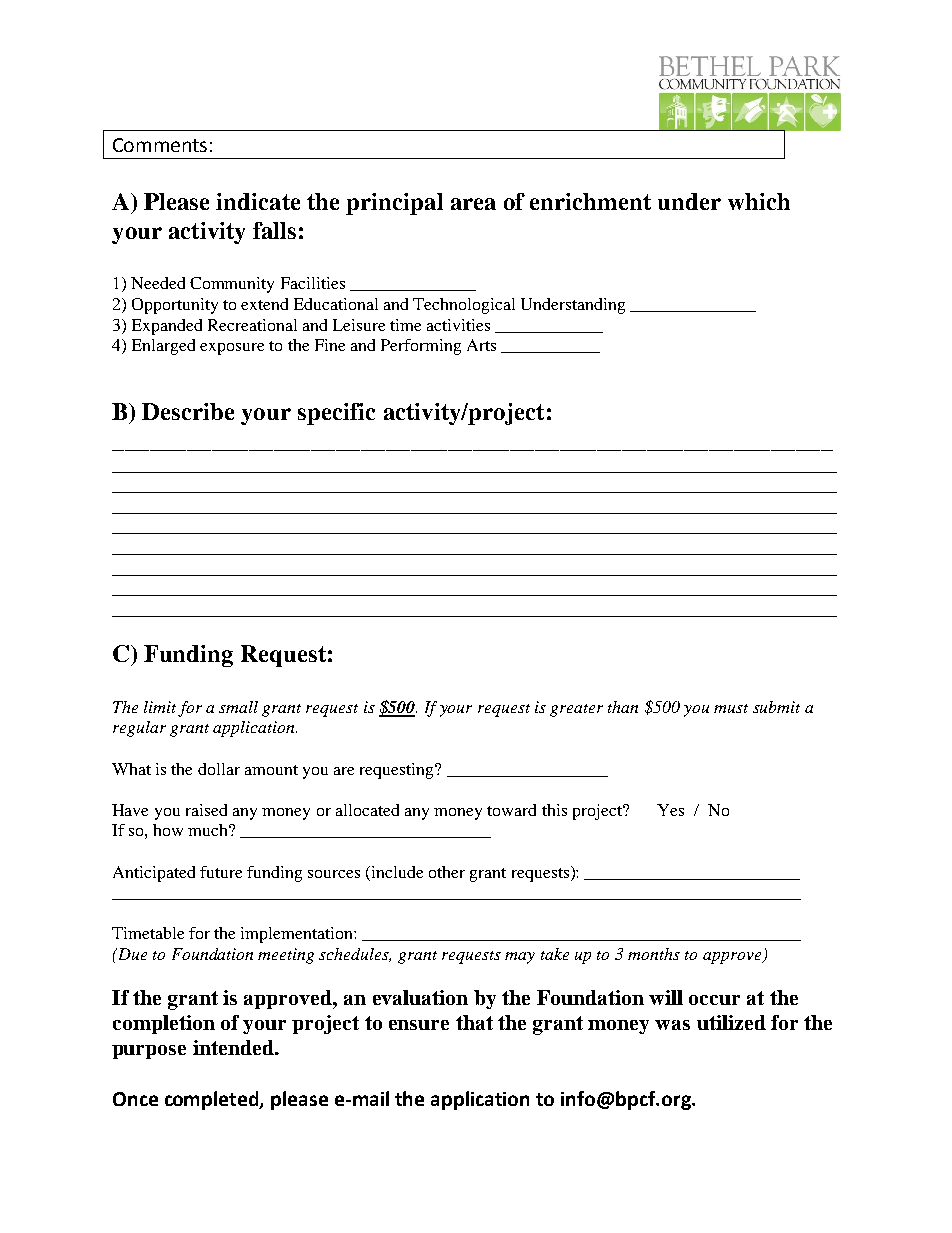 Image resolution: width=952 pixels, height=1233 pixels. I want to click on Yes, so click(670, 810).
